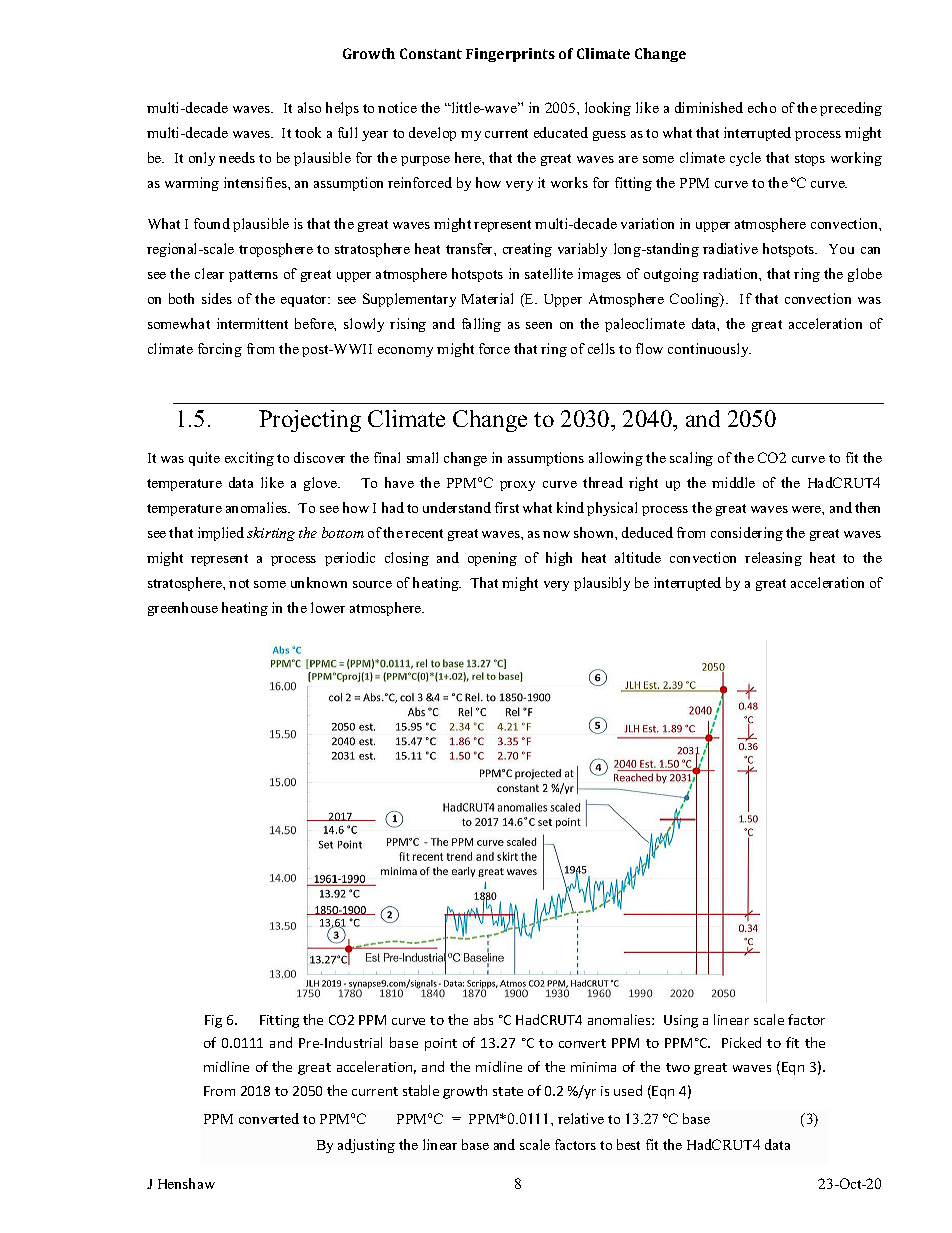 The width and height of the document is (952, 1233). Describe the element at coordinates (309, 107) in the document. I see `also` at that location.
